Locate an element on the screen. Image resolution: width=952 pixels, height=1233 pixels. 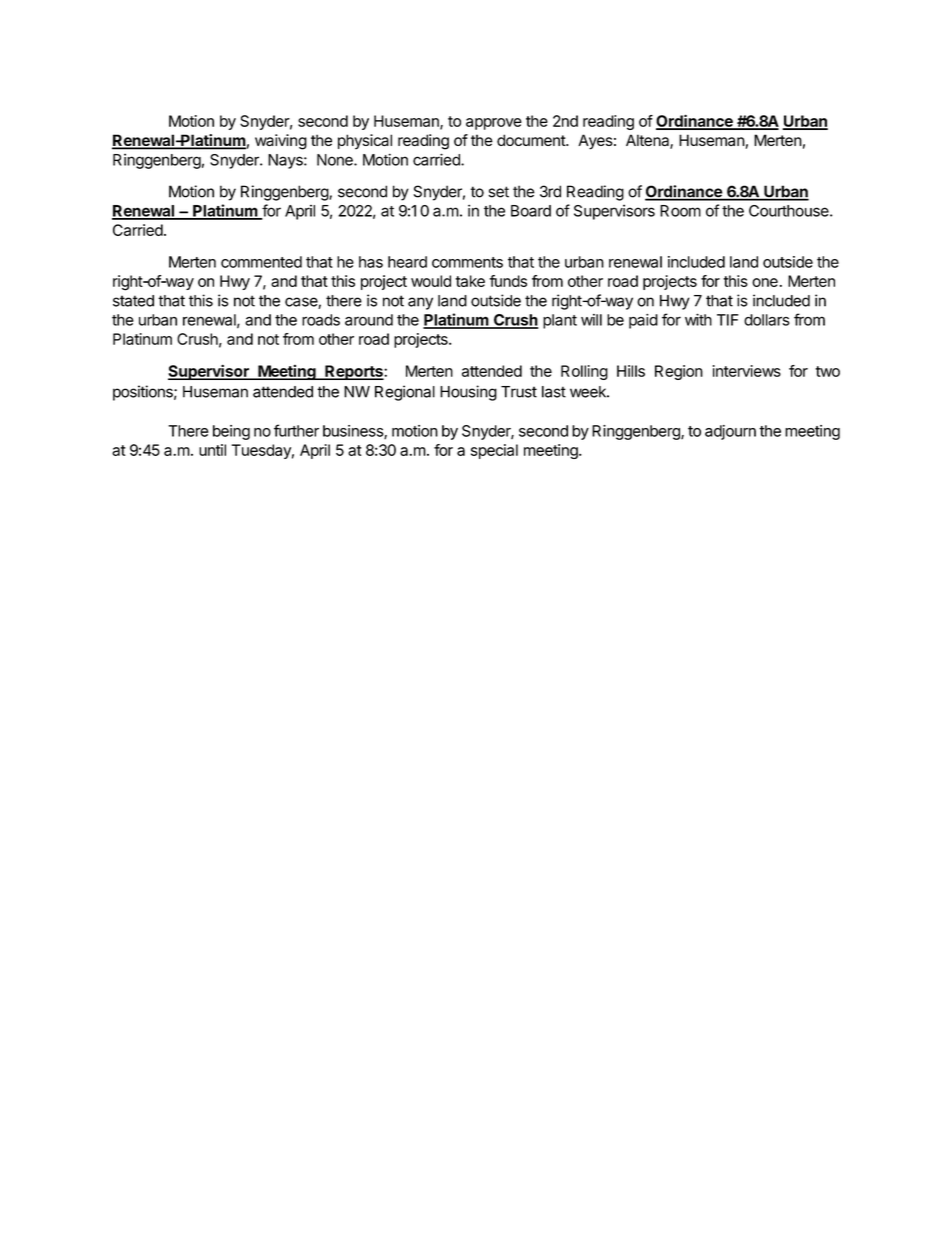
until is located at coordinates (212, 450).
